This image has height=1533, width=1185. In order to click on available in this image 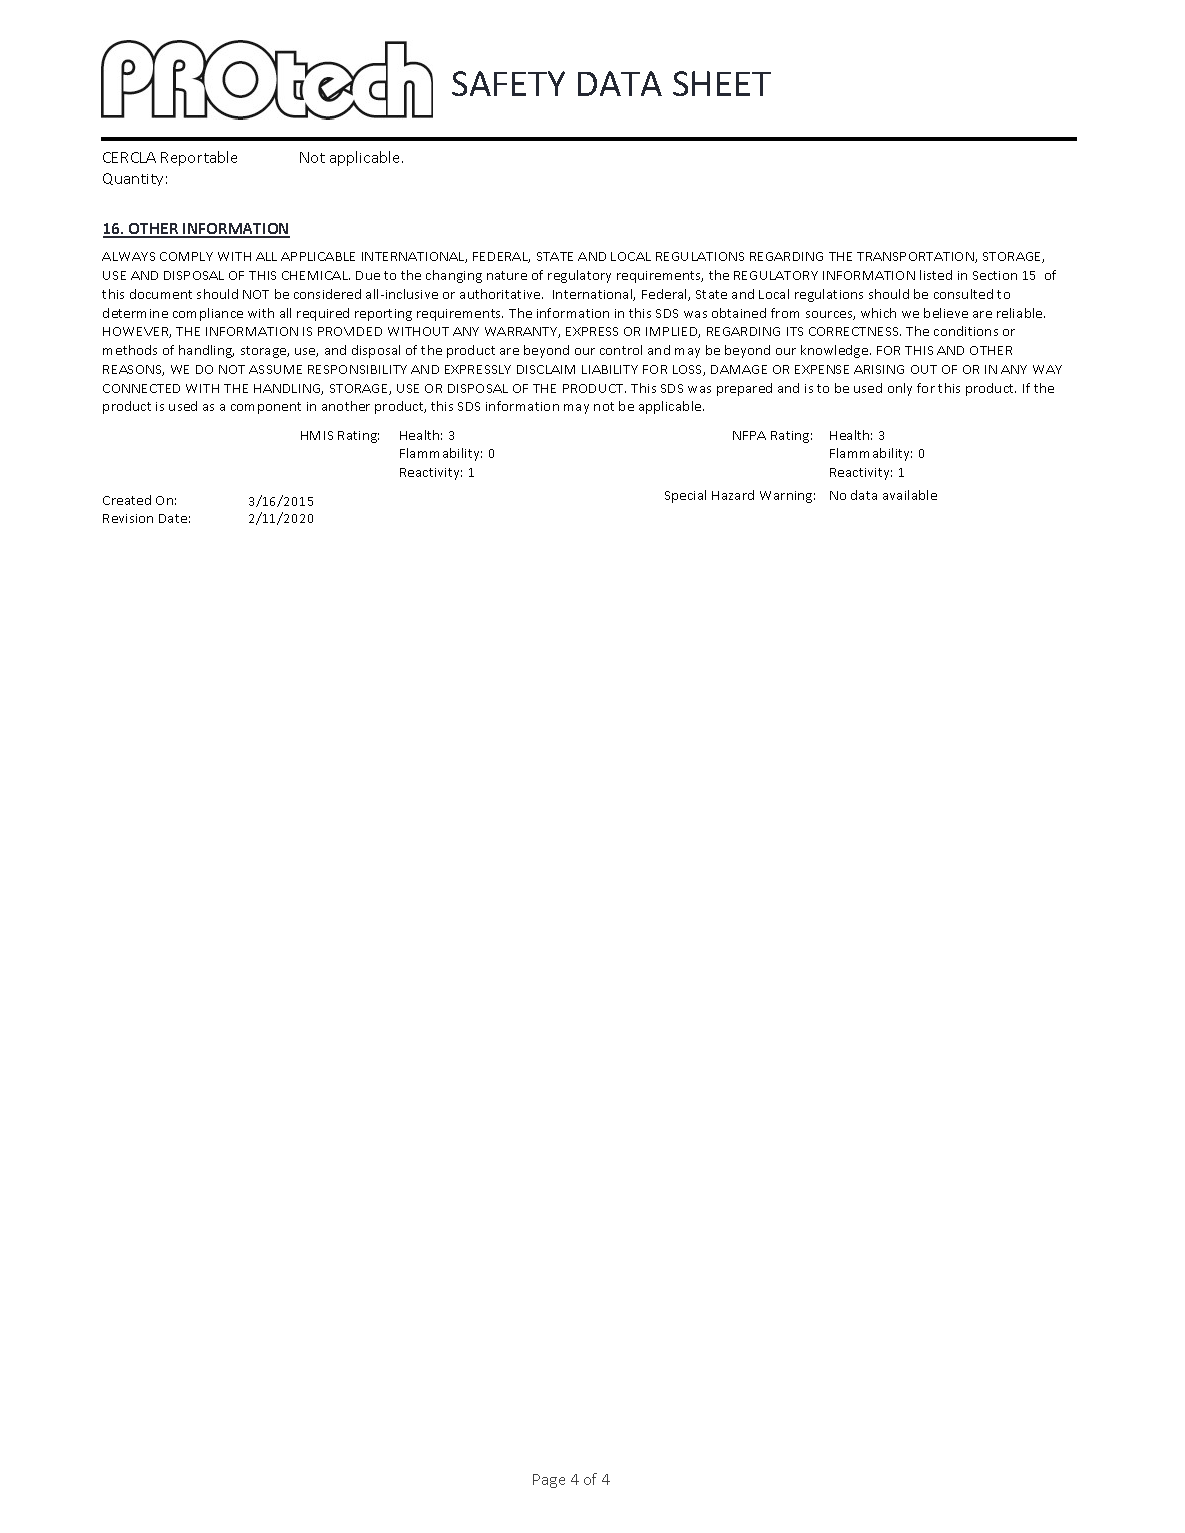, I will do `click(910, 495)`.
